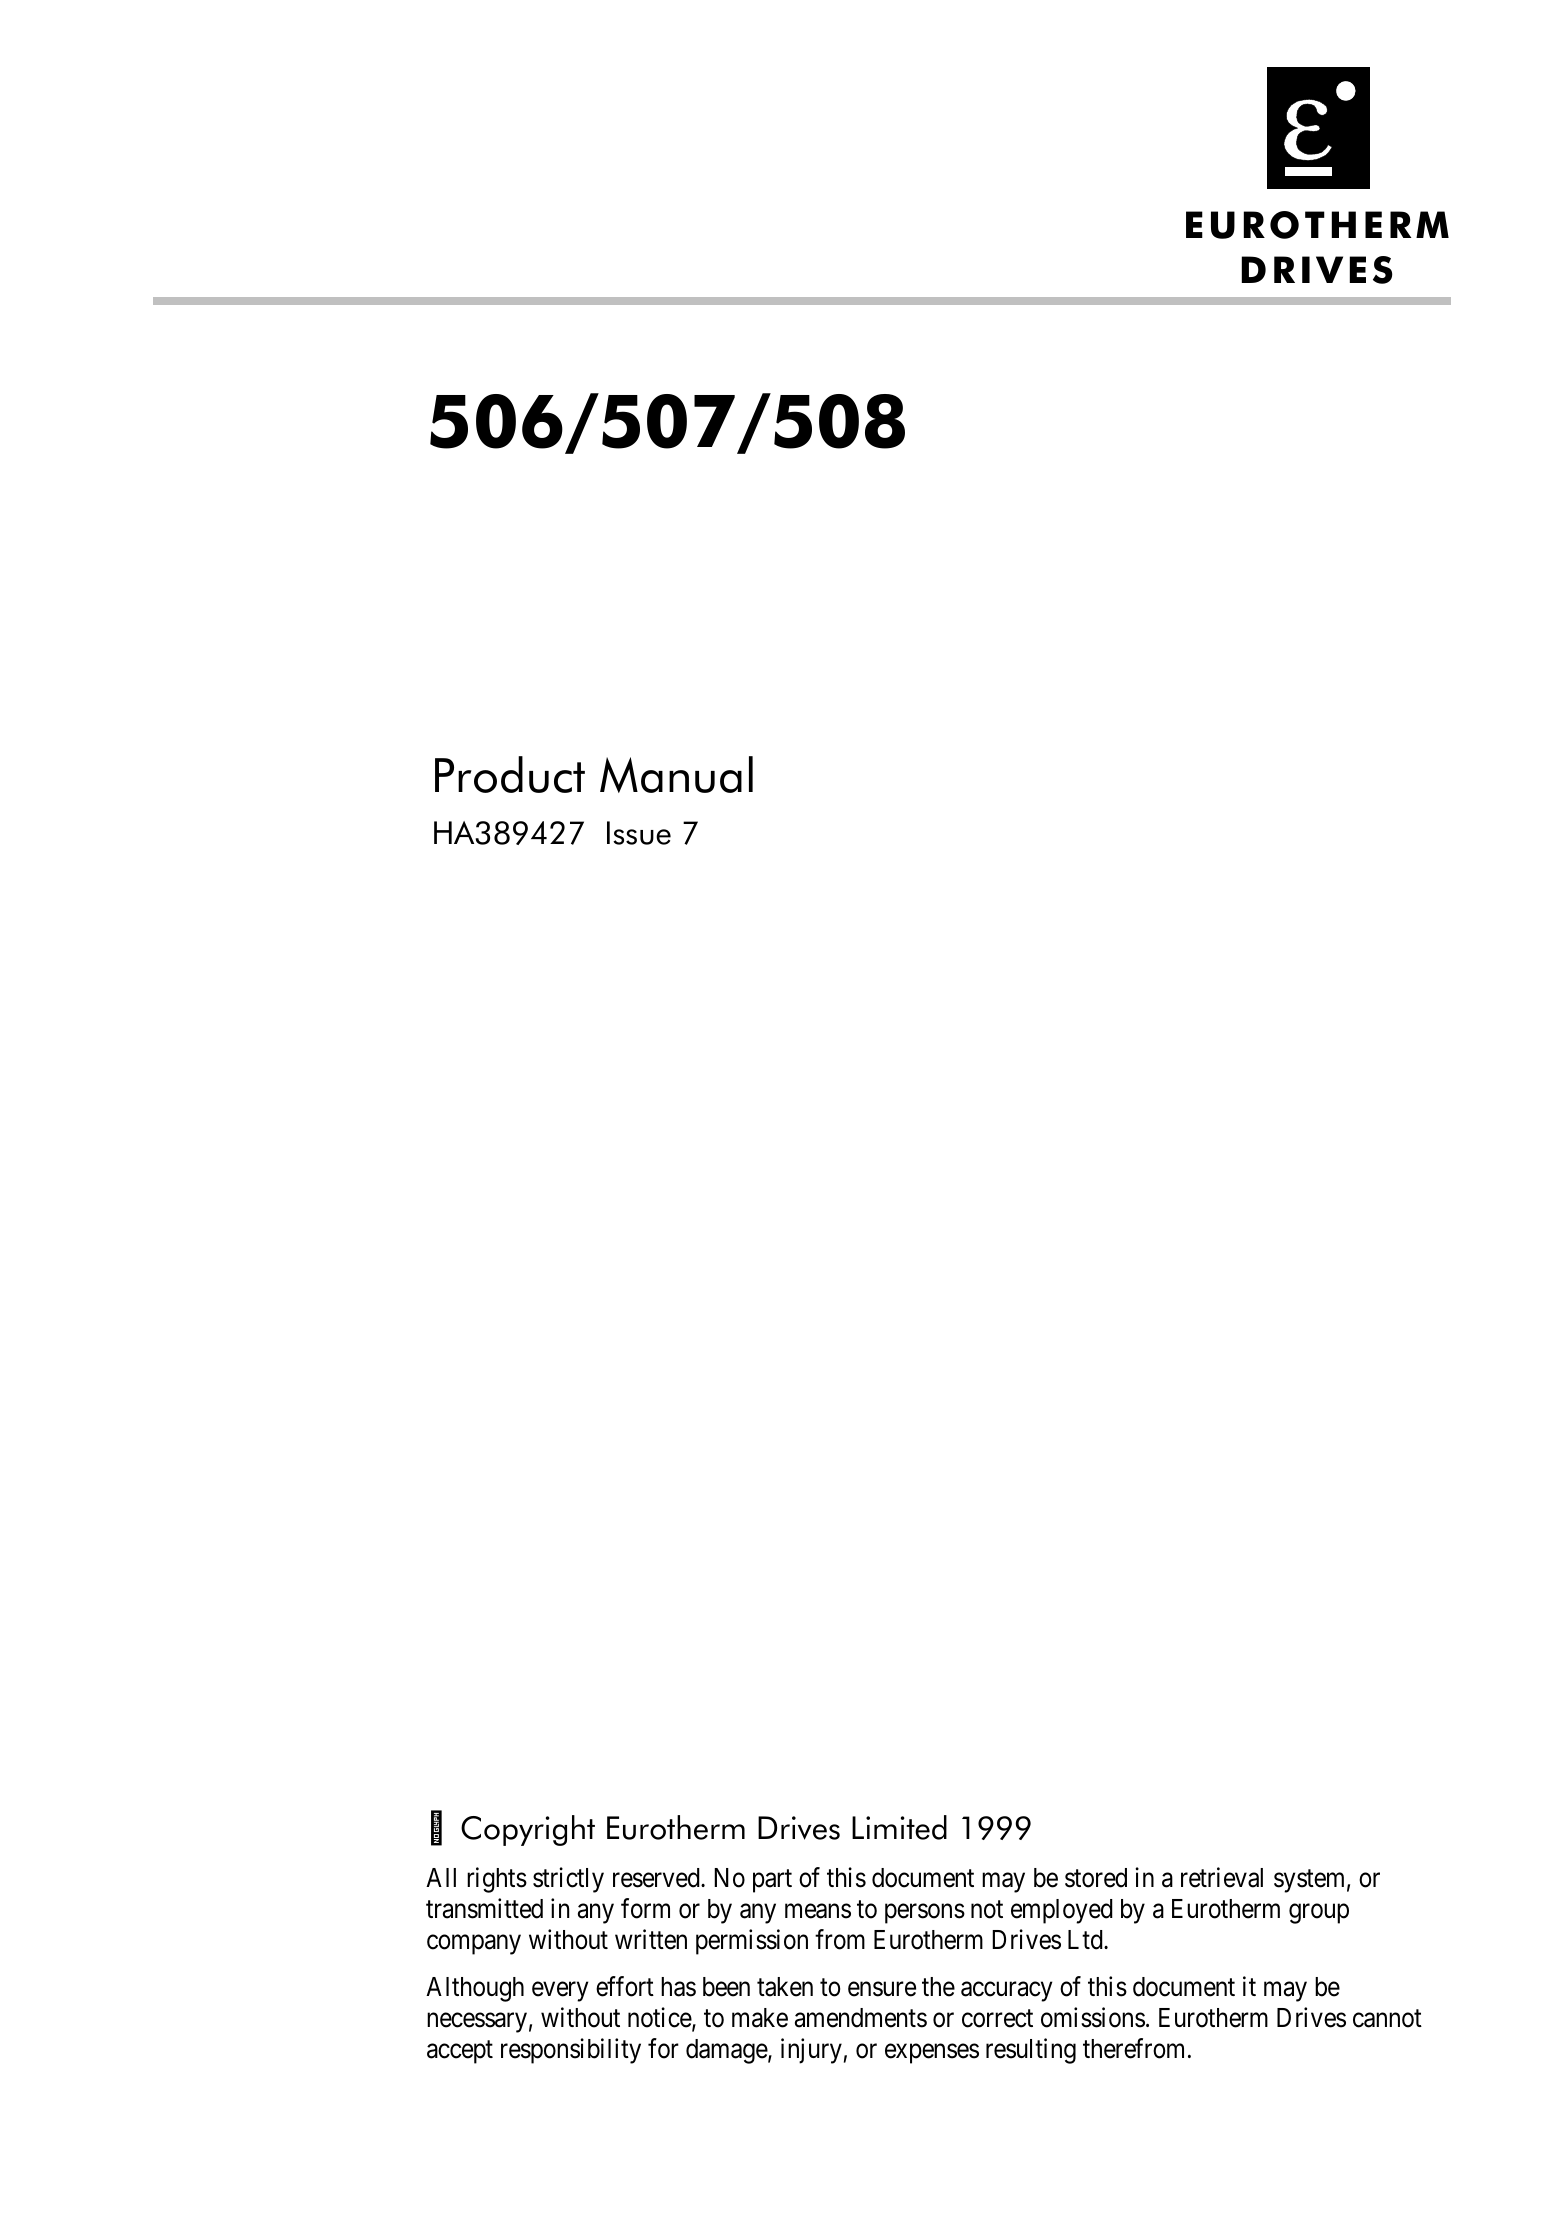 The image size is (1564, 2213). I want to click on resulting, so click(1031, 2051).
